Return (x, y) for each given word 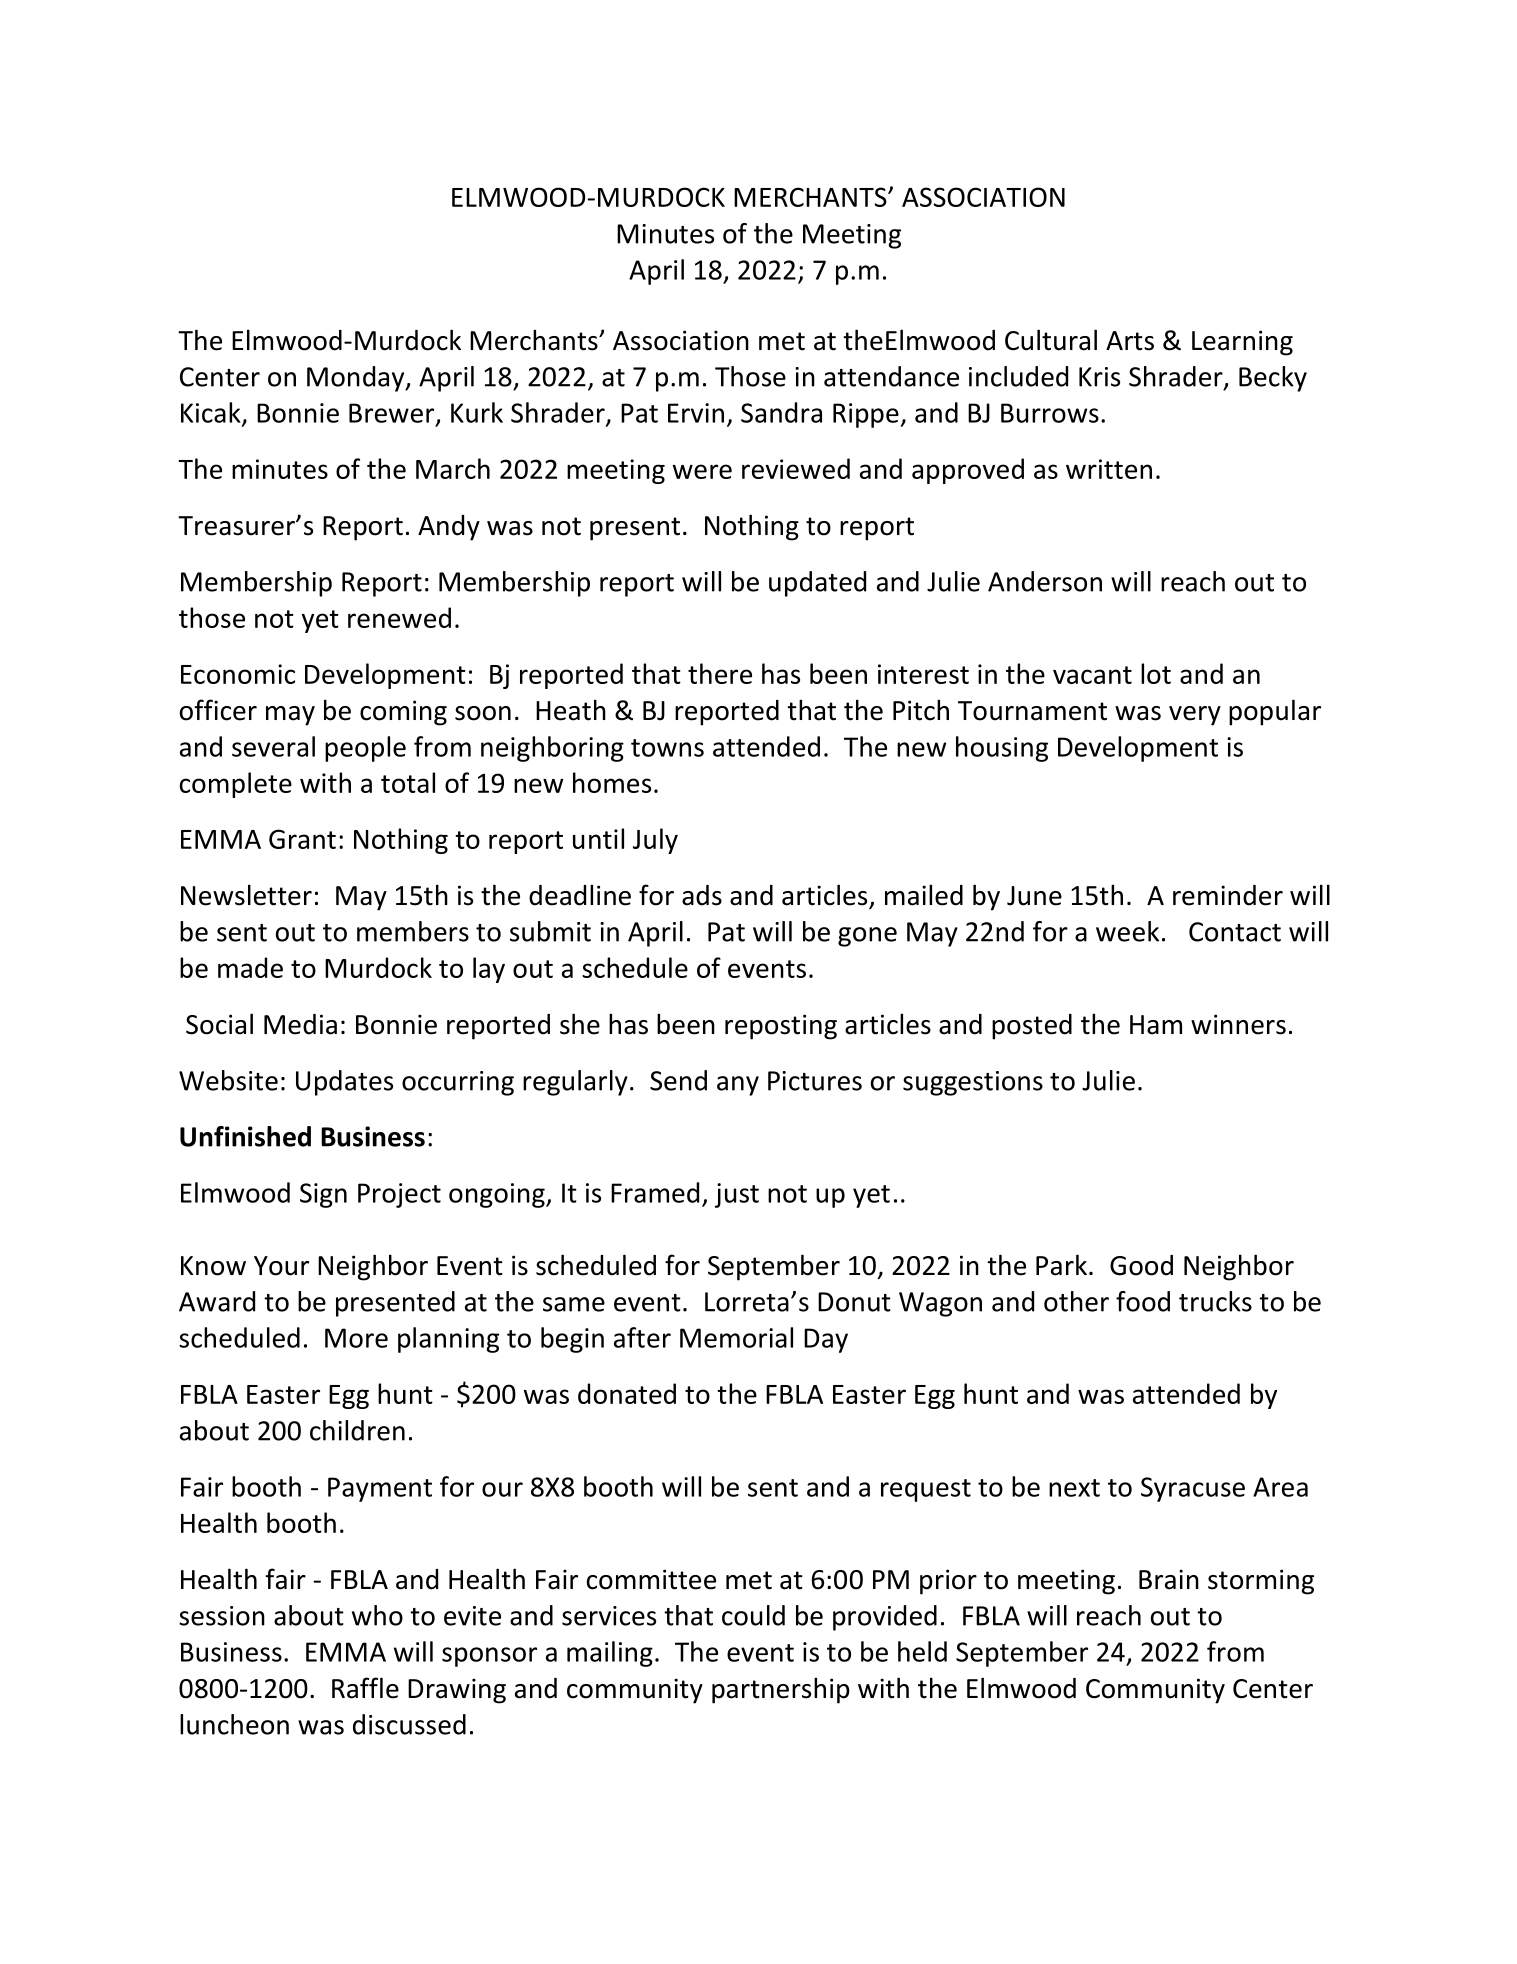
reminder (1228, 895)
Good (1141, 1265)
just (737, 1195)
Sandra (781, 412)
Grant (302, 839)
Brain (1169, 1579)
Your (281, 1266)
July (655, 841)
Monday (357, 379)
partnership (781, 1690)
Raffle (365, 1688)
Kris (1099, 377)
